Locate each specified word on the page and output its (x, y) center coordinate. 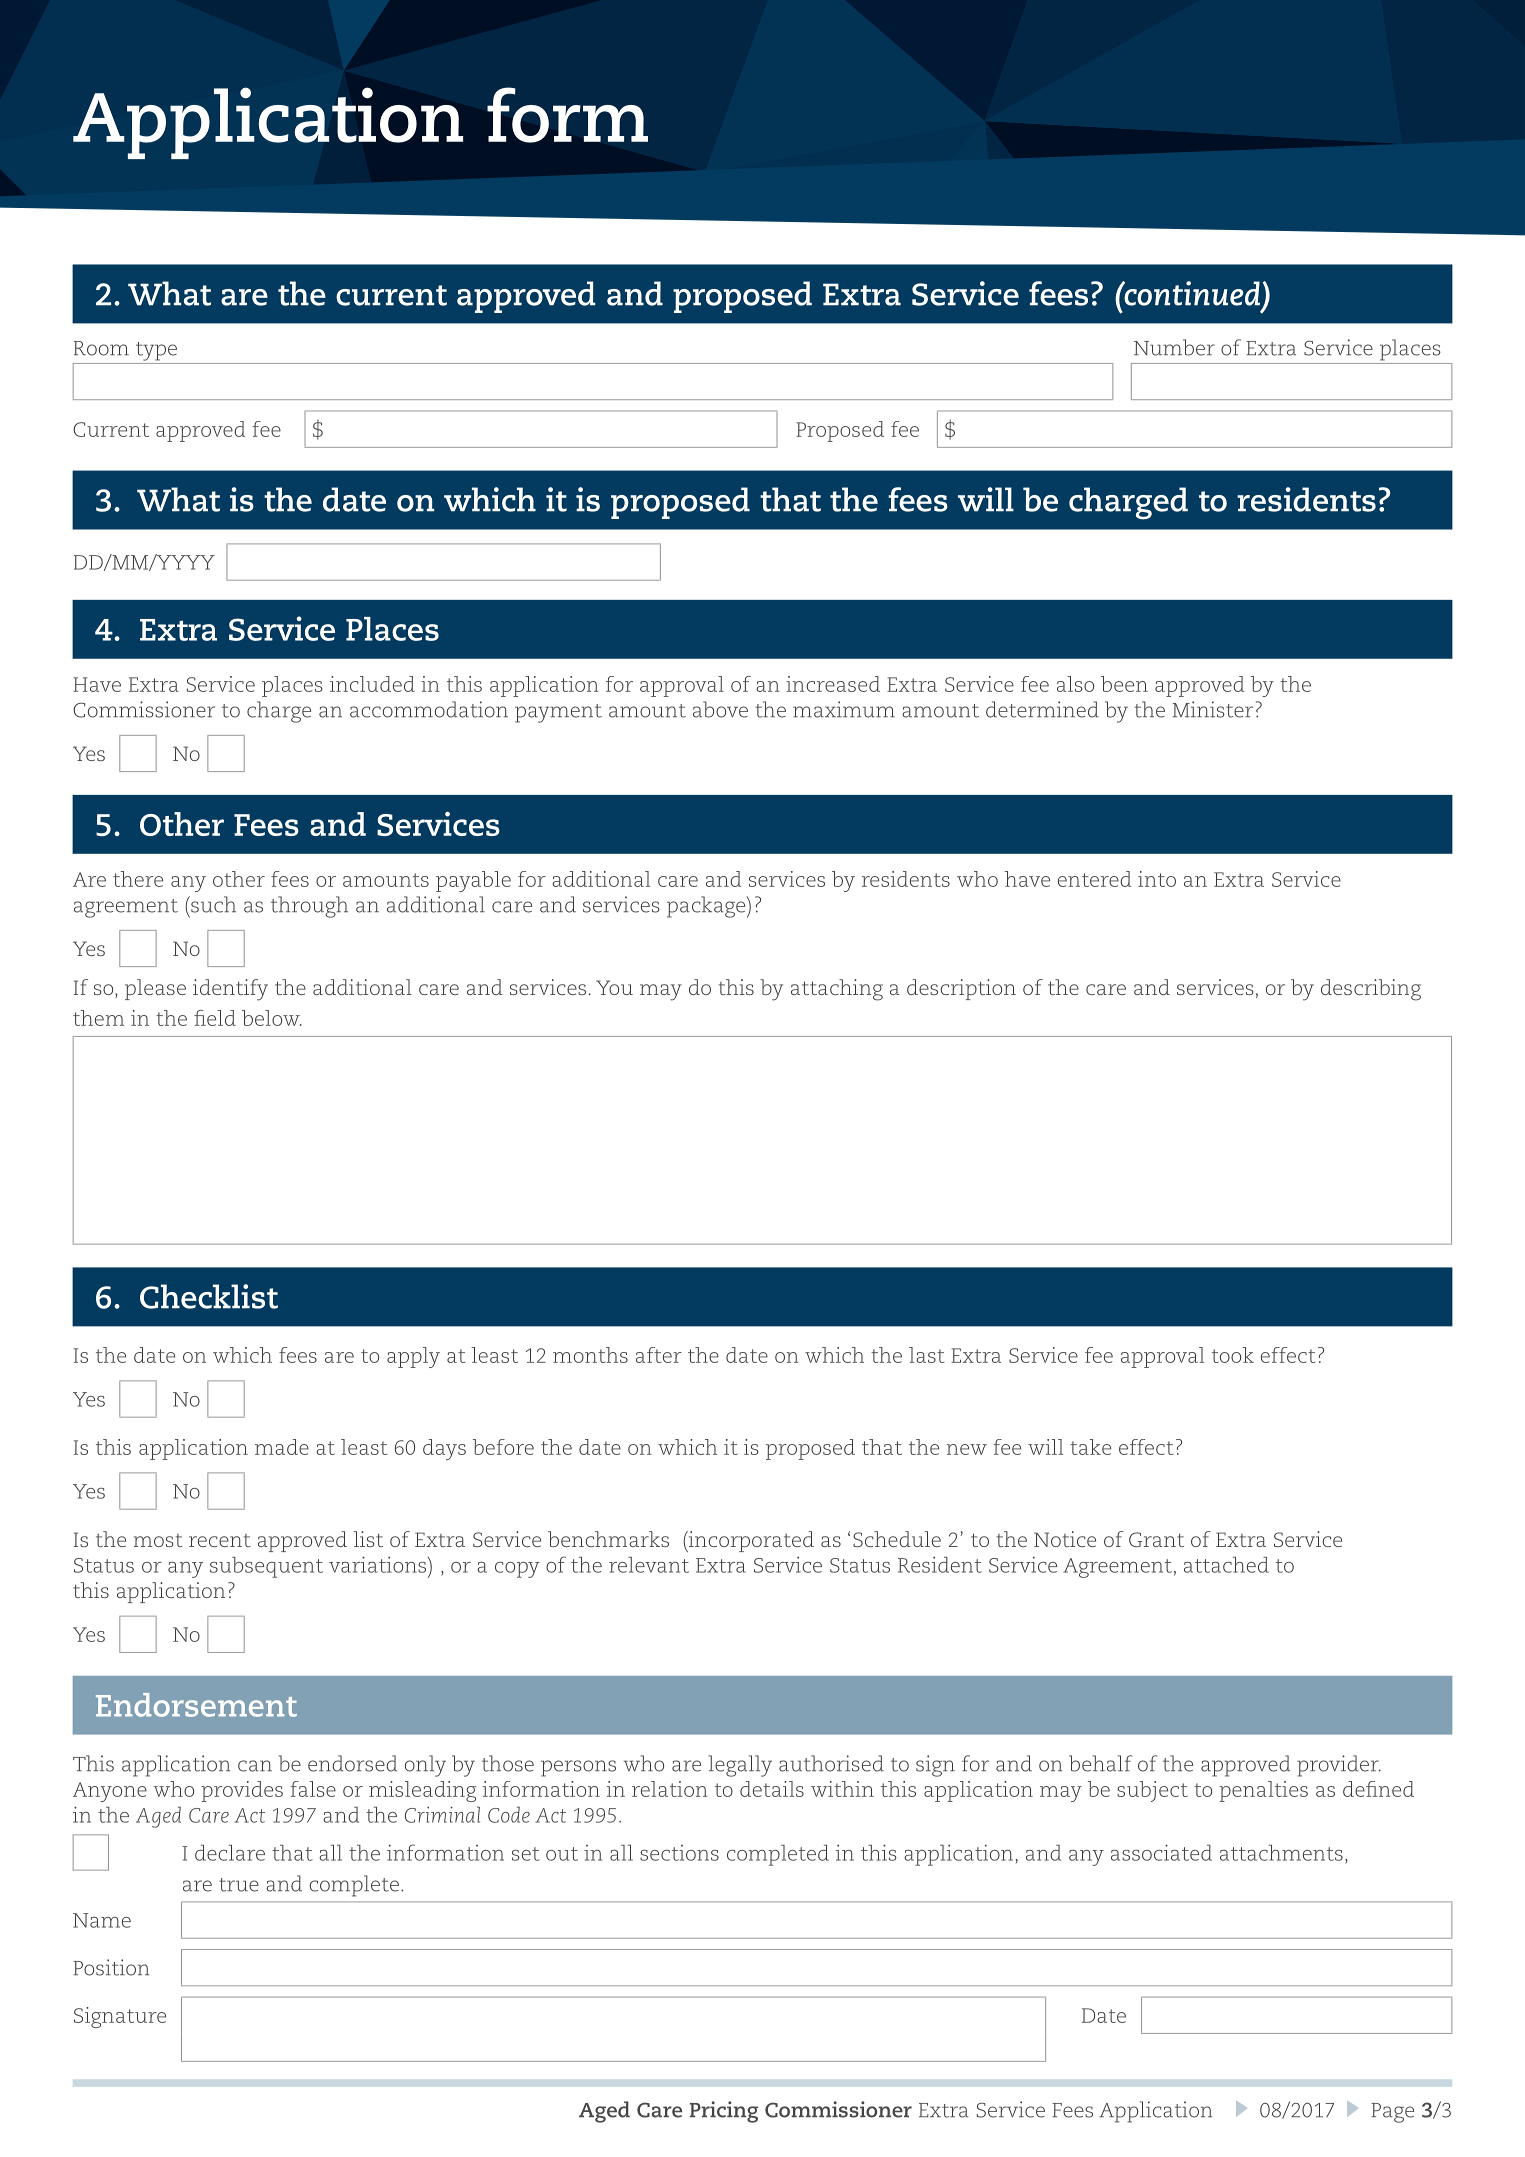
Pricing (724, 2112)
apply (413, 1357)
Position (111, 1967)
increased (833, 684)
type (156, 351)
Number (1174, 347)
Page (1392, 2113)
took (1233, 1355)
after (659, 1355)
